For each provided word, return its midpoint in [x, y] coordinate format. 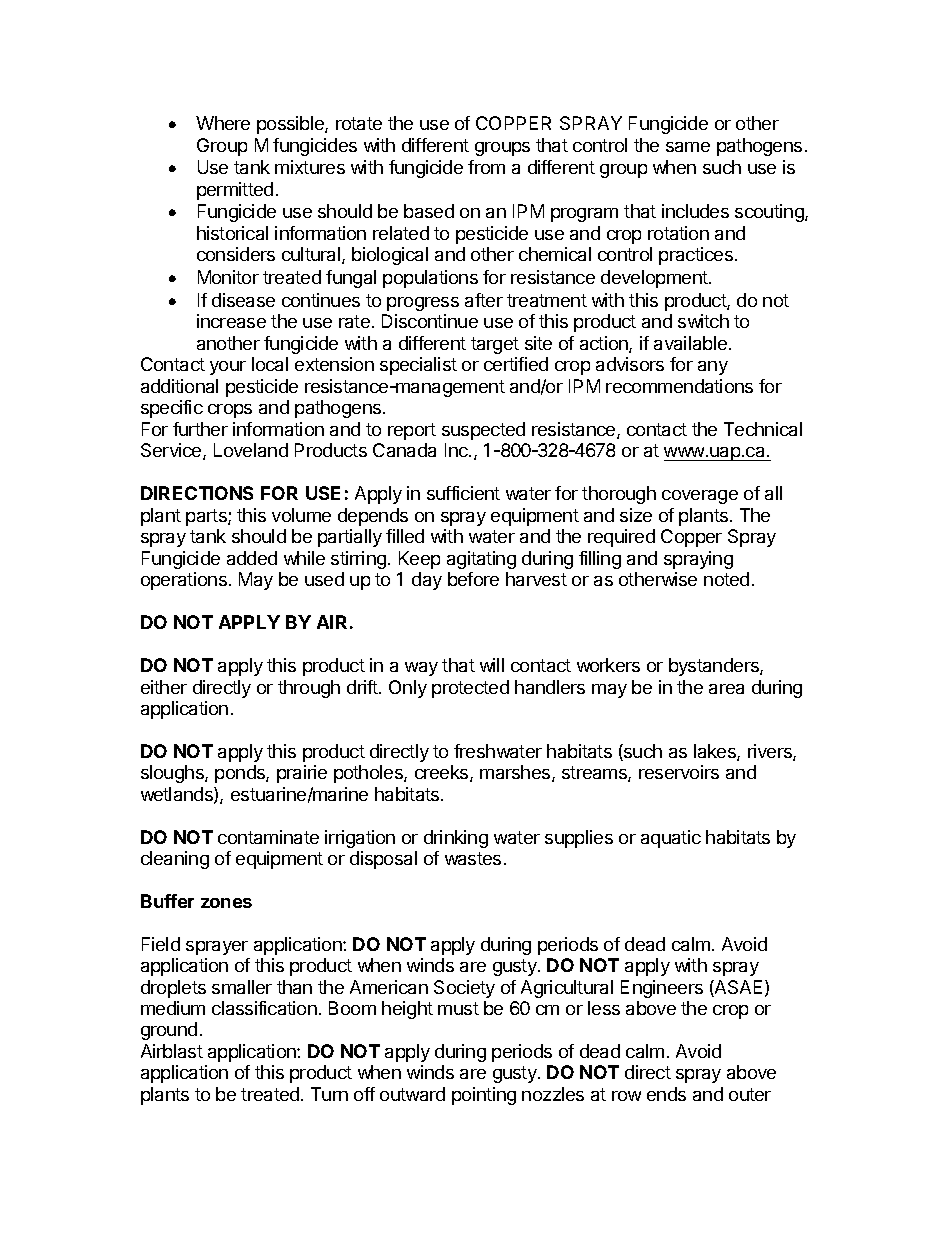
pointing [484, 1096]
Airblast [172, 1051]
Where [223, 123]
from [486, 167]
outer [750, 1094]
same [688, 147]
